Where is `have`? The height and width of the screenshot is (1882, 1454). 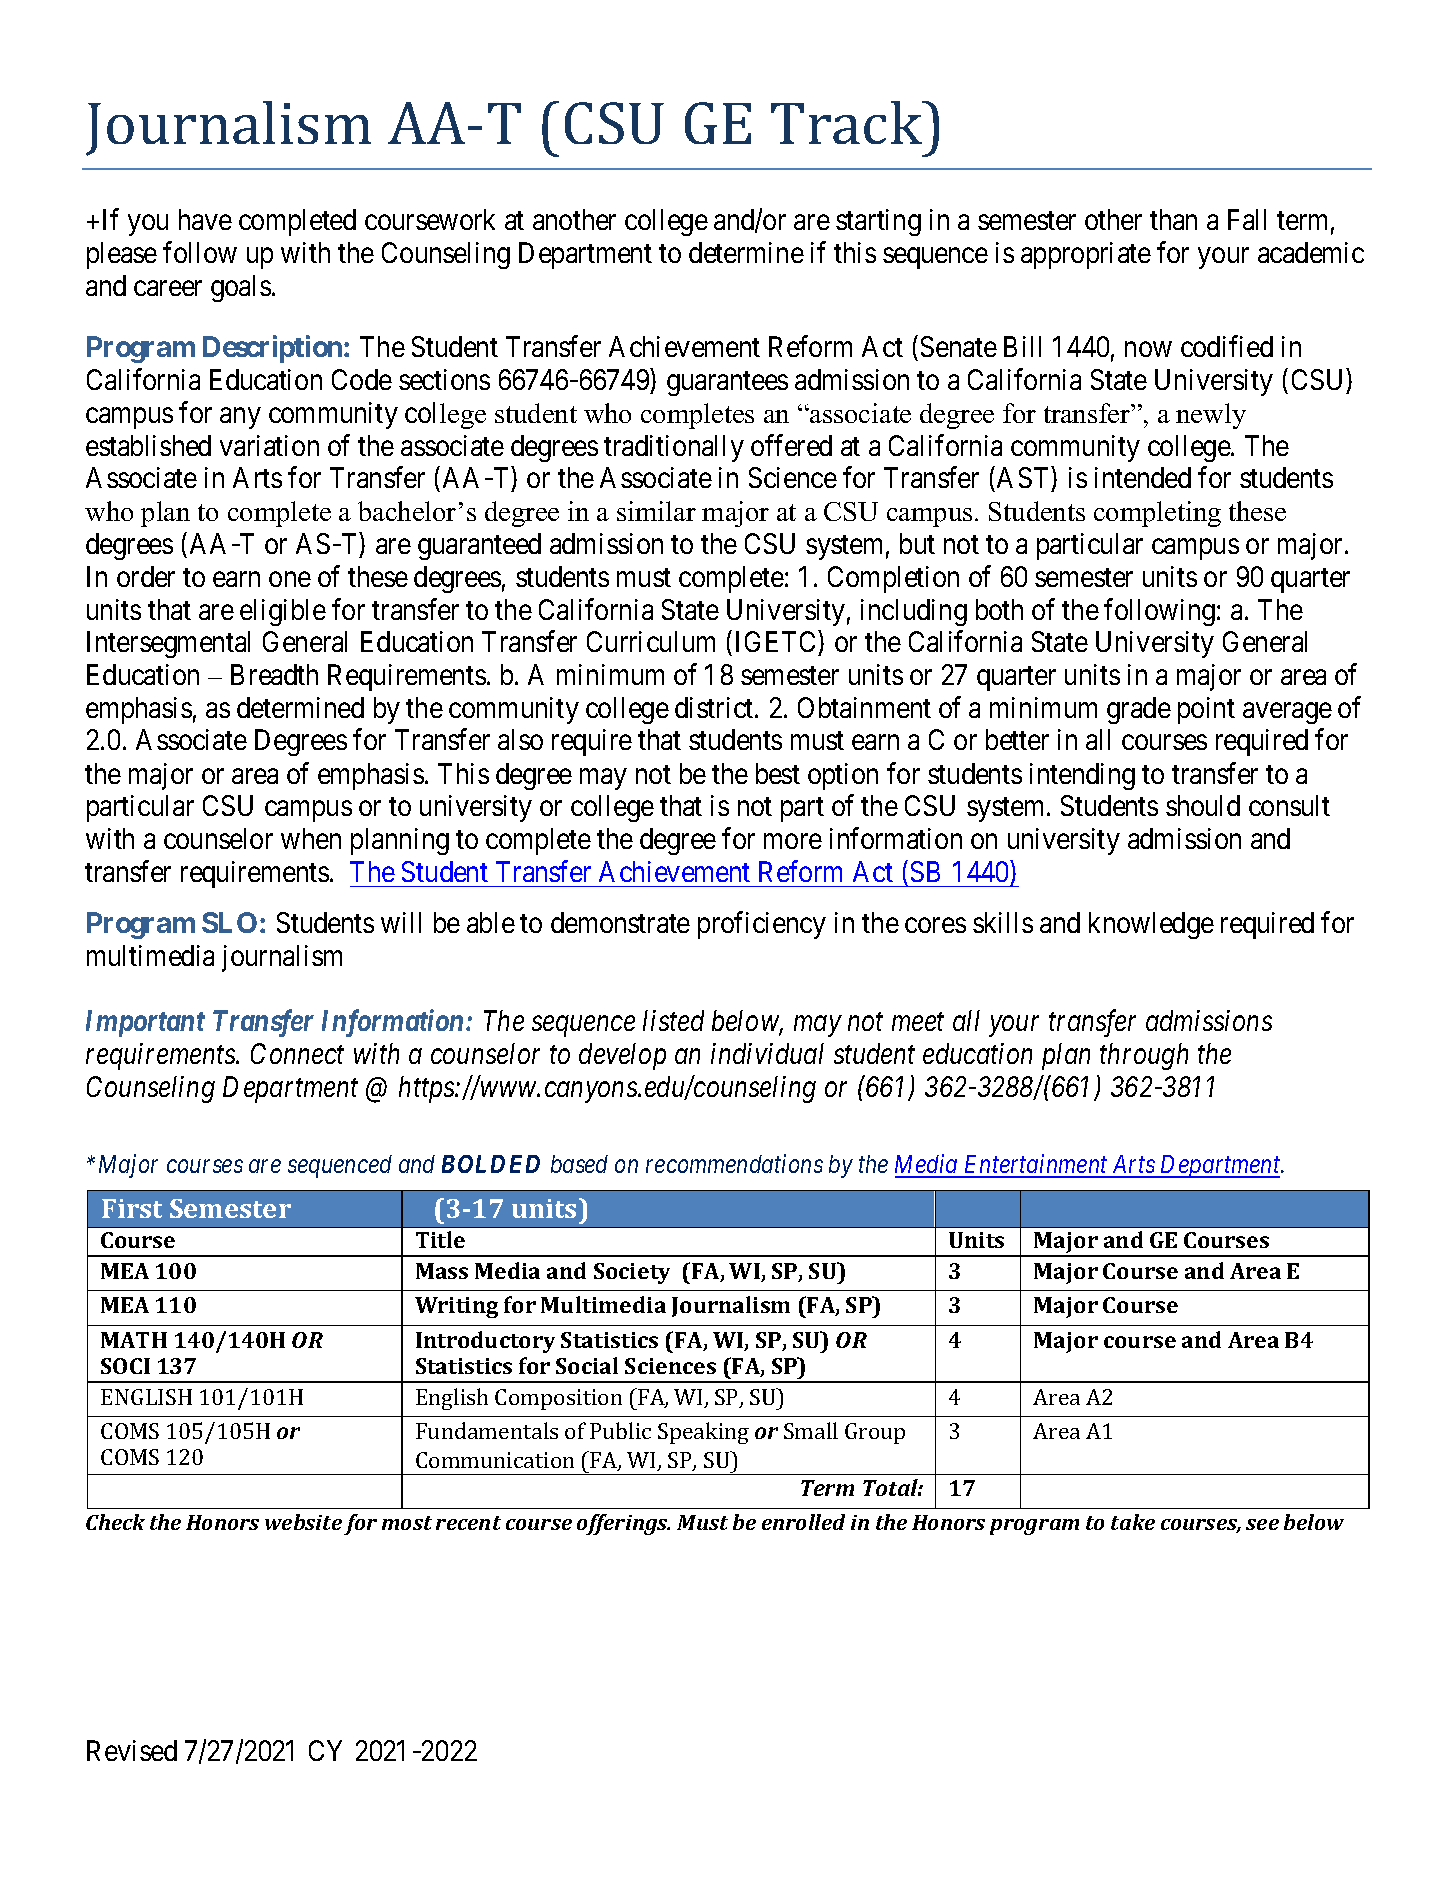 have is located at coordinates (205, 219).
